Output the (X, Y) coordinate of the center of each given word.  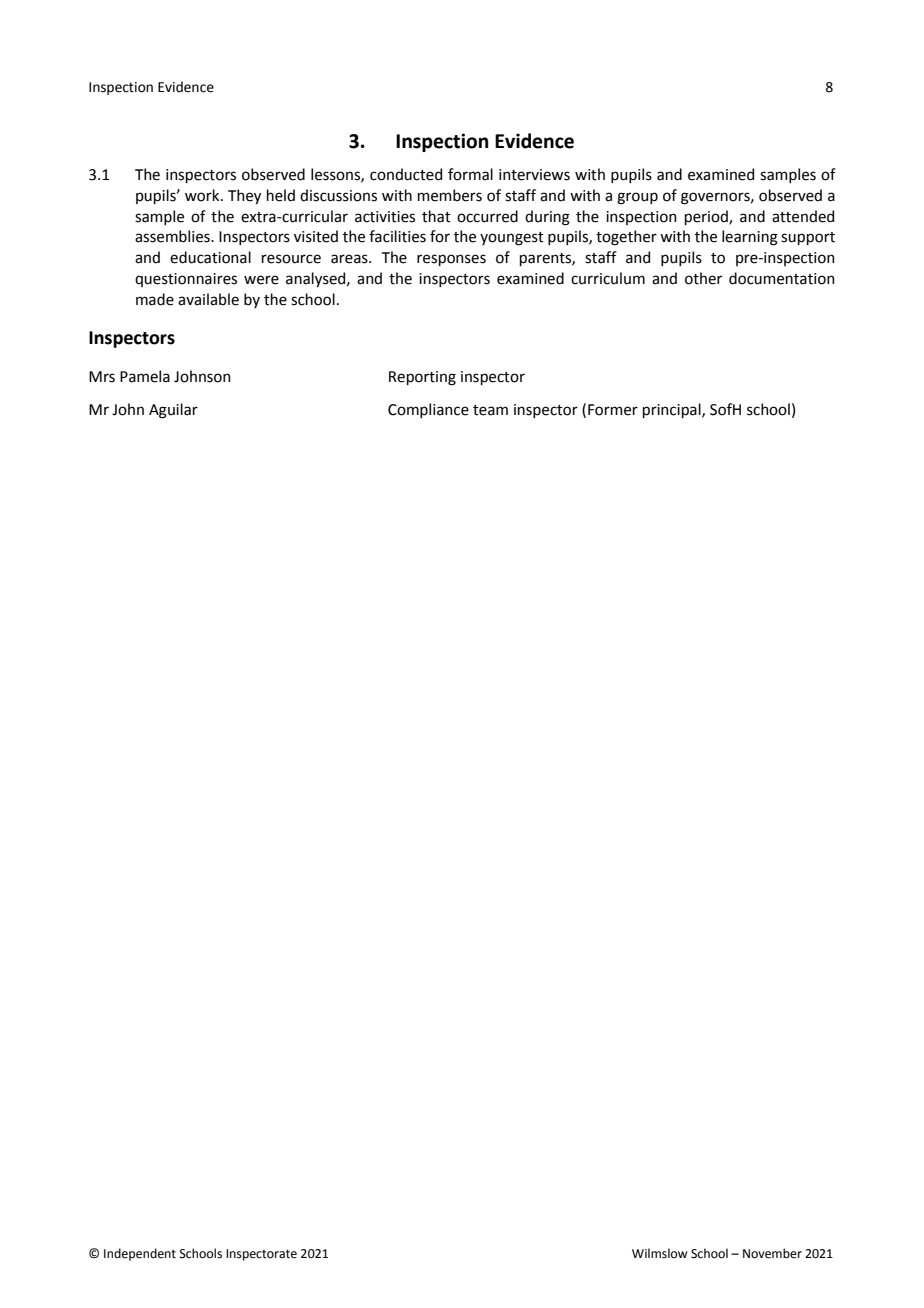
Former (613, 410)
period (707, 217)
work (203, 195)
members (450, 195)
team (490, 410)
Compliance (428, 410)
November (772, 1253)
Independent (140, 1254)
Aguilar (173, 411)
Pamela (145, 376)
